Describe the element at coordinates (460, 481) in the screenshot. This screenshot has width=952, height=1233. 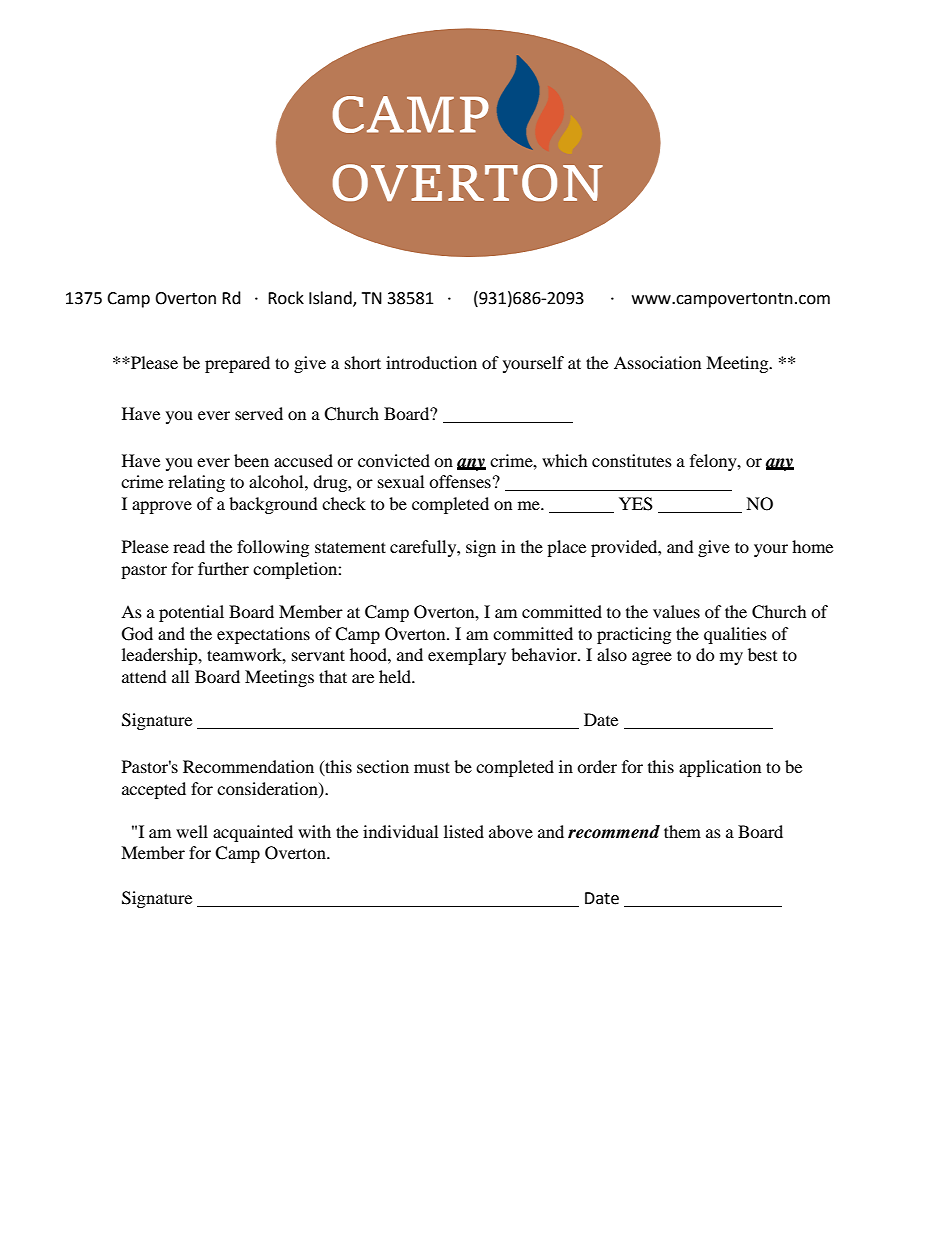
I see `offenses` at that location.
